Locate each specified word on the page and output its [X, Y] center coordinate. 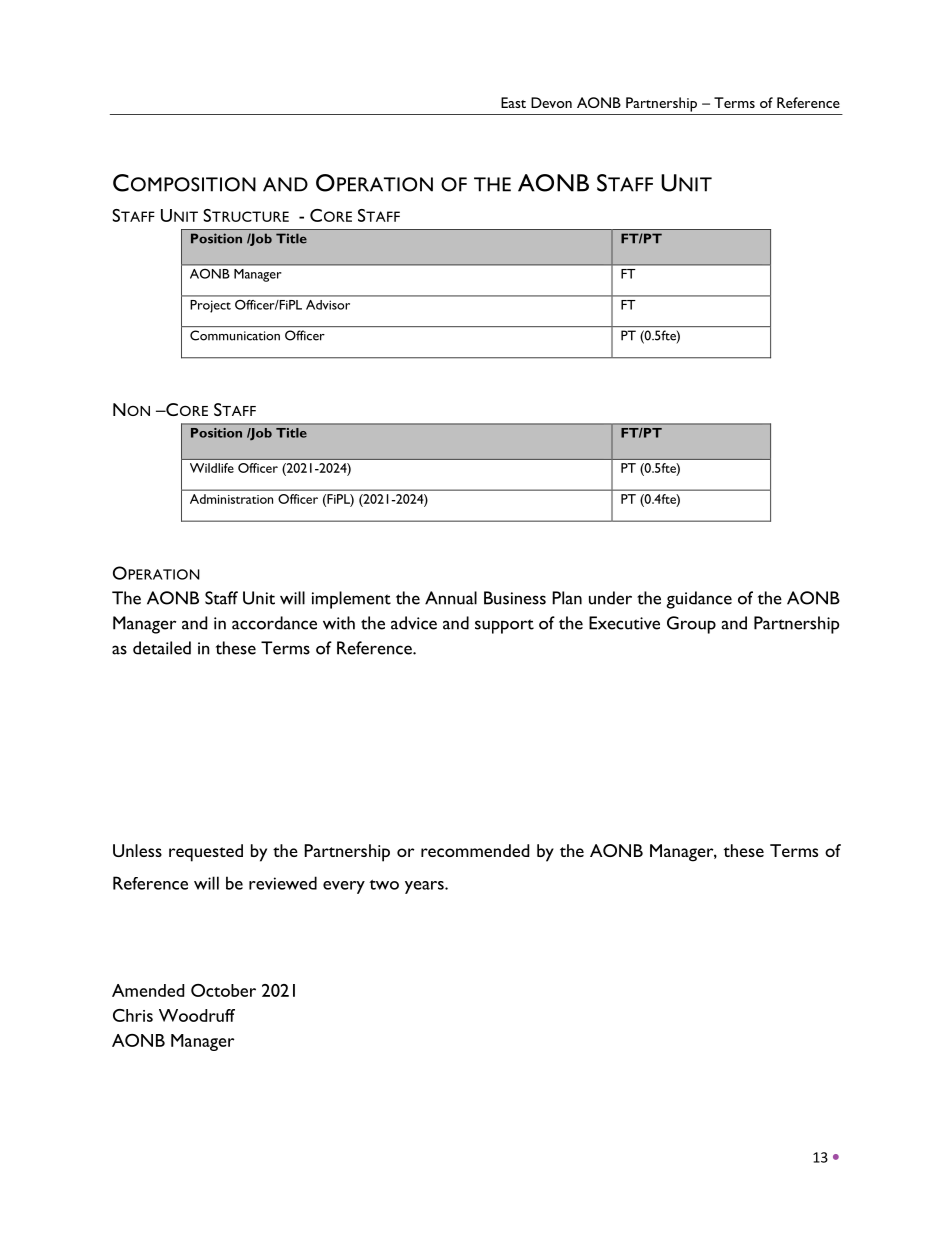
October [223, 990]
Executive [624, 623]
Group [691, 625]
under [610, 598]
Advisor [328, 305]
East [513, 102]
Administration [231, 499]
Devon [551, 102]
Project [211, 306]
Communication [235, 335]
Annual [451, 598]
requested [206, 853]
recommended [475, 850]
